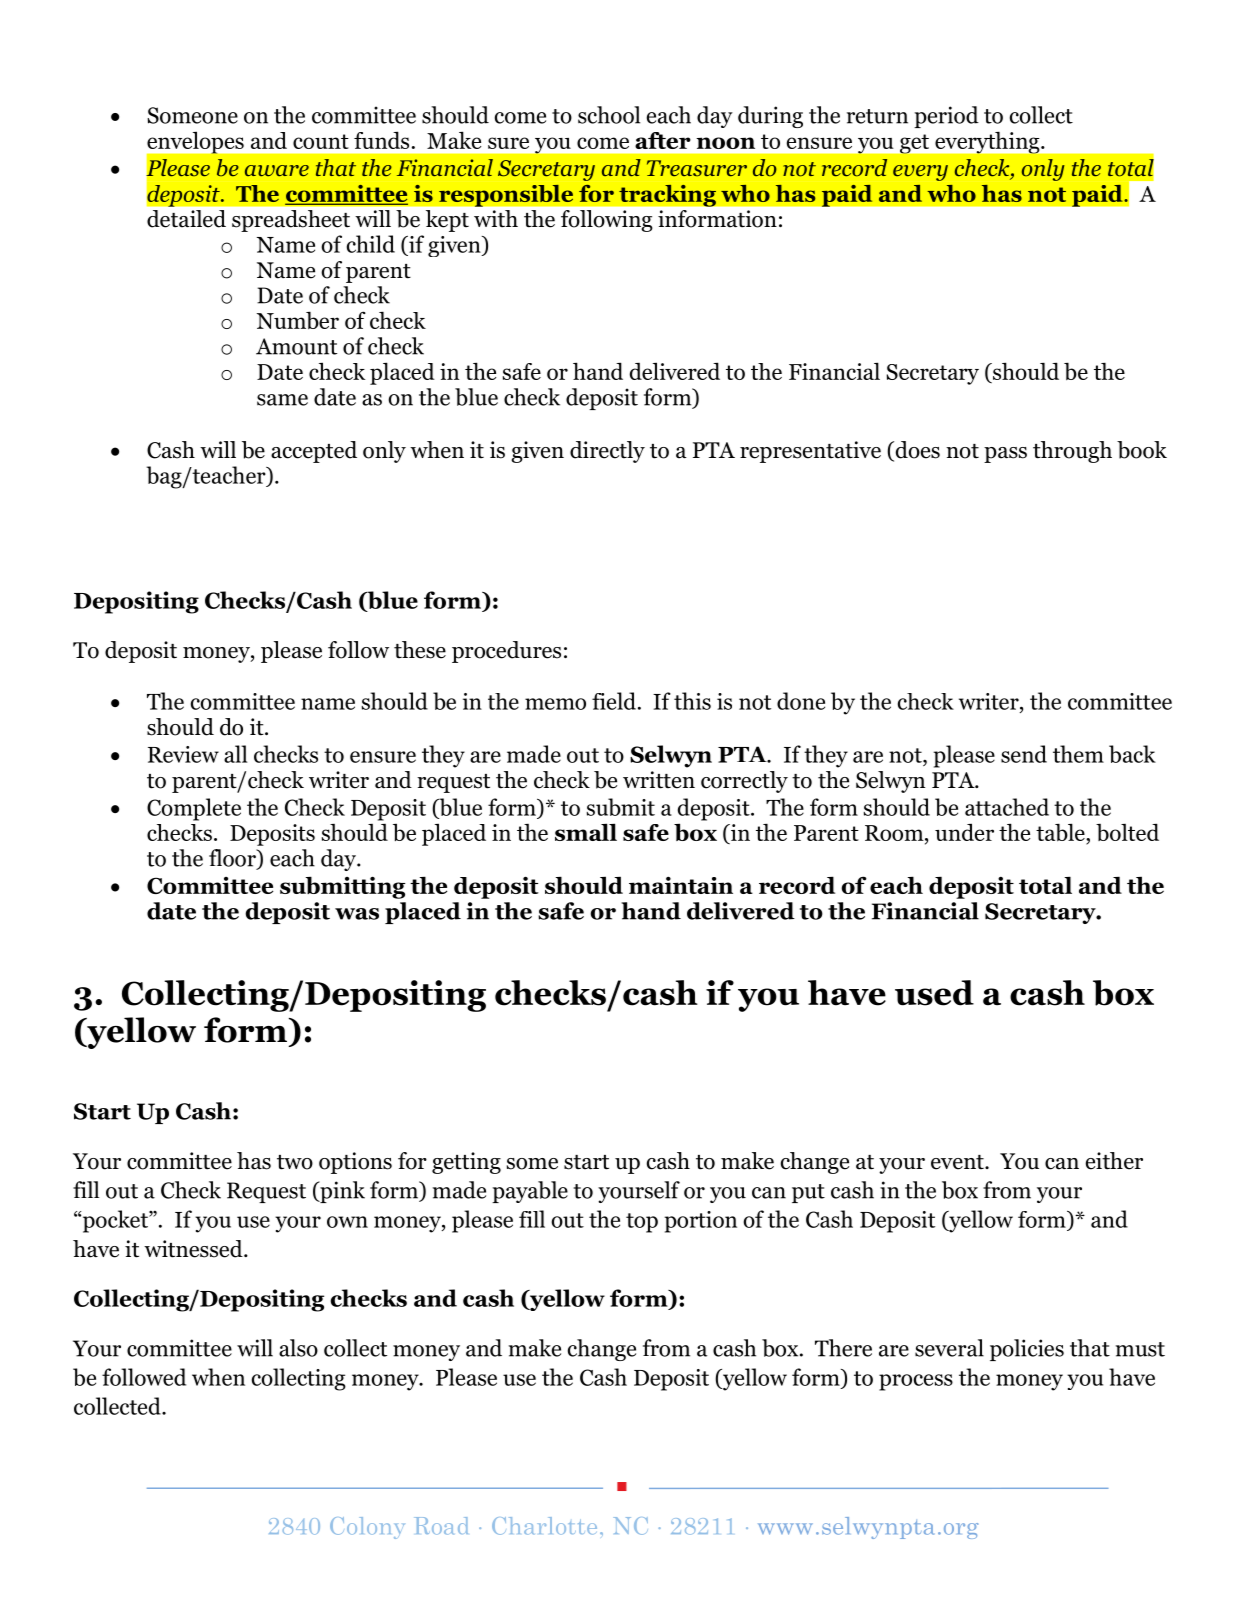 This screenshot has width=1246, height=1613. Describe the element at coordinates (295, 1162) in the screenshot. I see `two` at that location.
